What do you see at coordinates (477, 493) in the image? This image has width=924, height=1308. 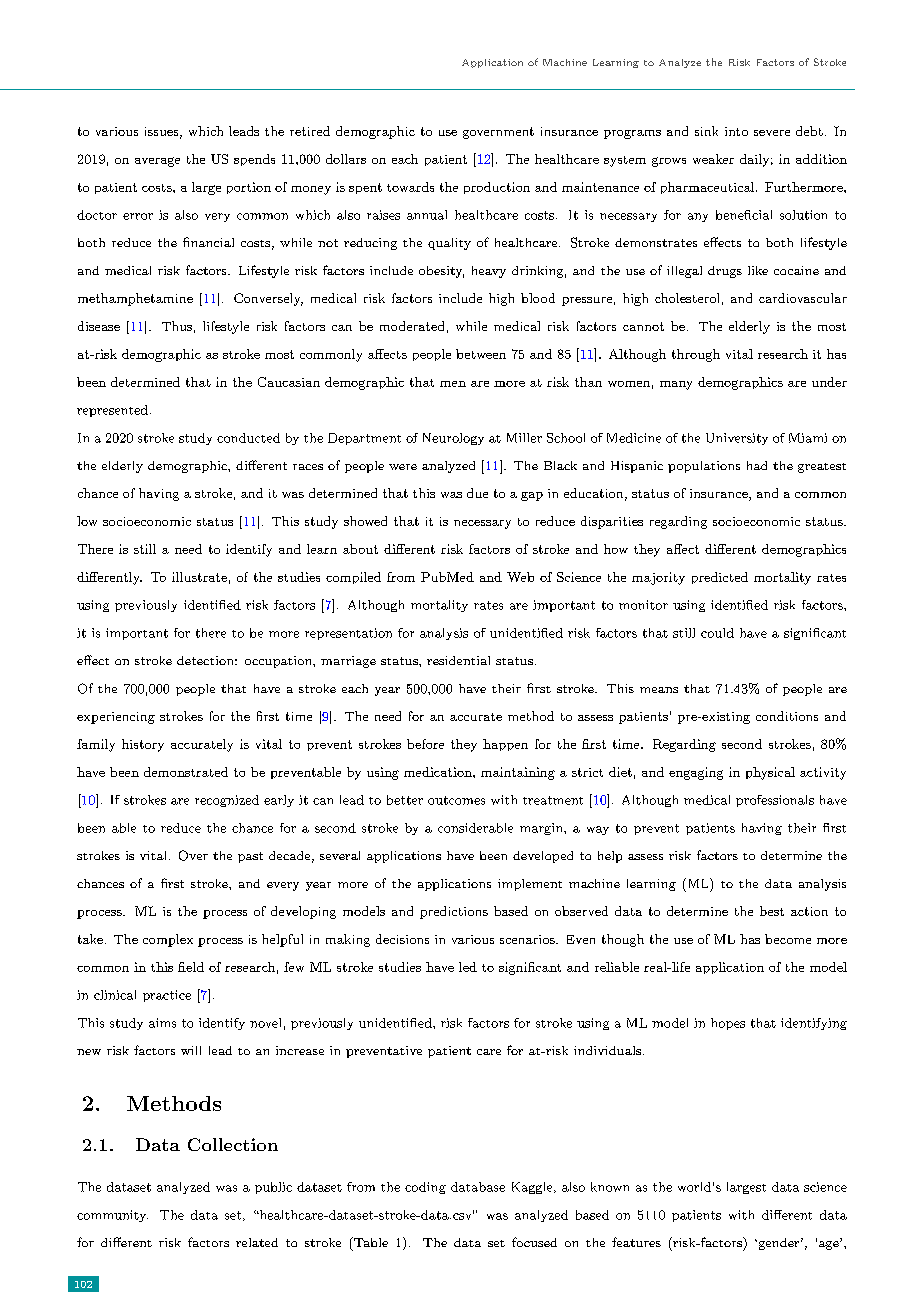 I see `due` at bounding box center [477, 493].
